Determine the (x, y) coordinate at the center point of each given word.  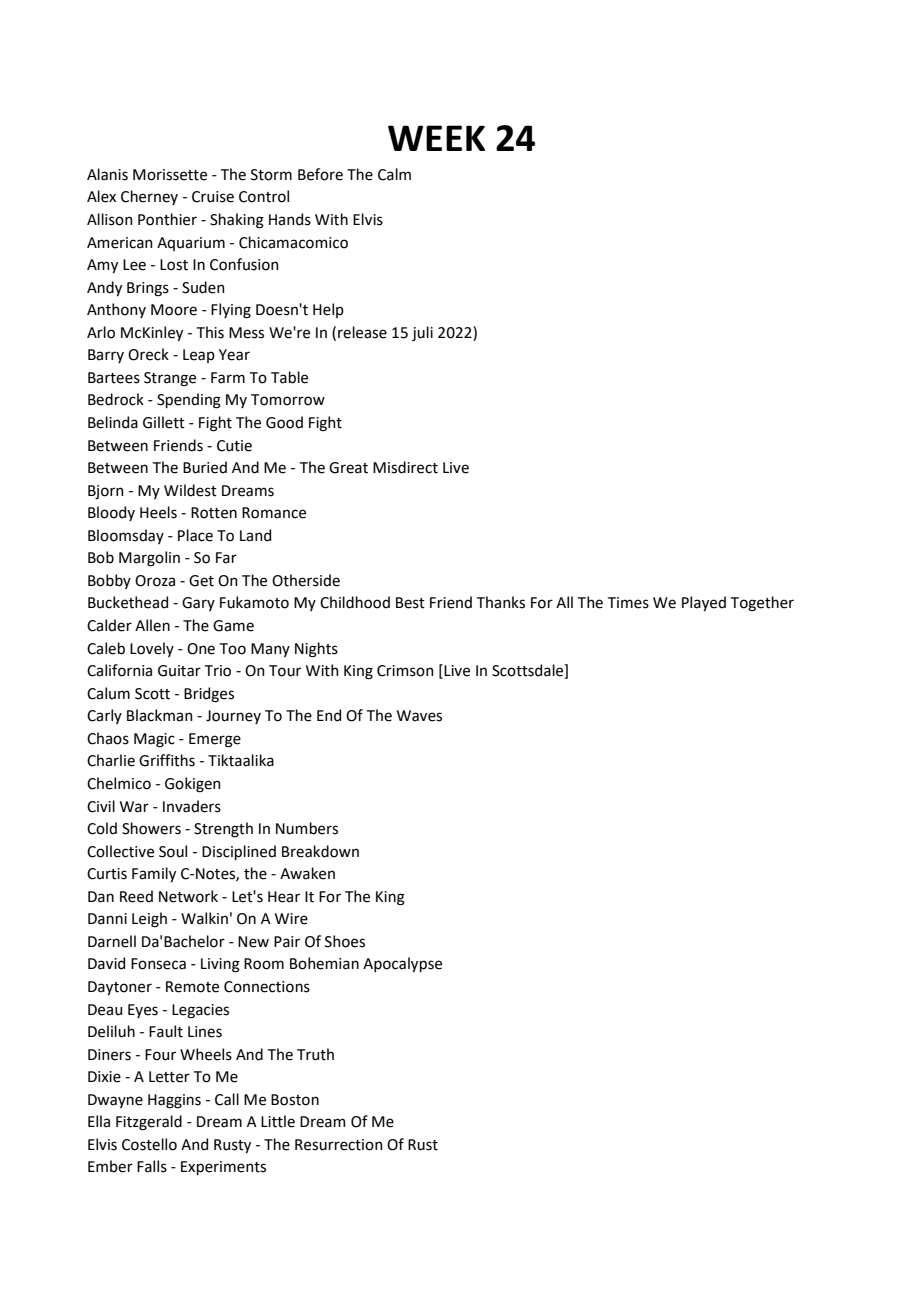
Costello (149, 1144)
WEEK (436, 138)
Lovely (152, 649)
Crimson (405, 671)
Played (704, 603)
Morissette (170, 175)
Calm (394, 174)
